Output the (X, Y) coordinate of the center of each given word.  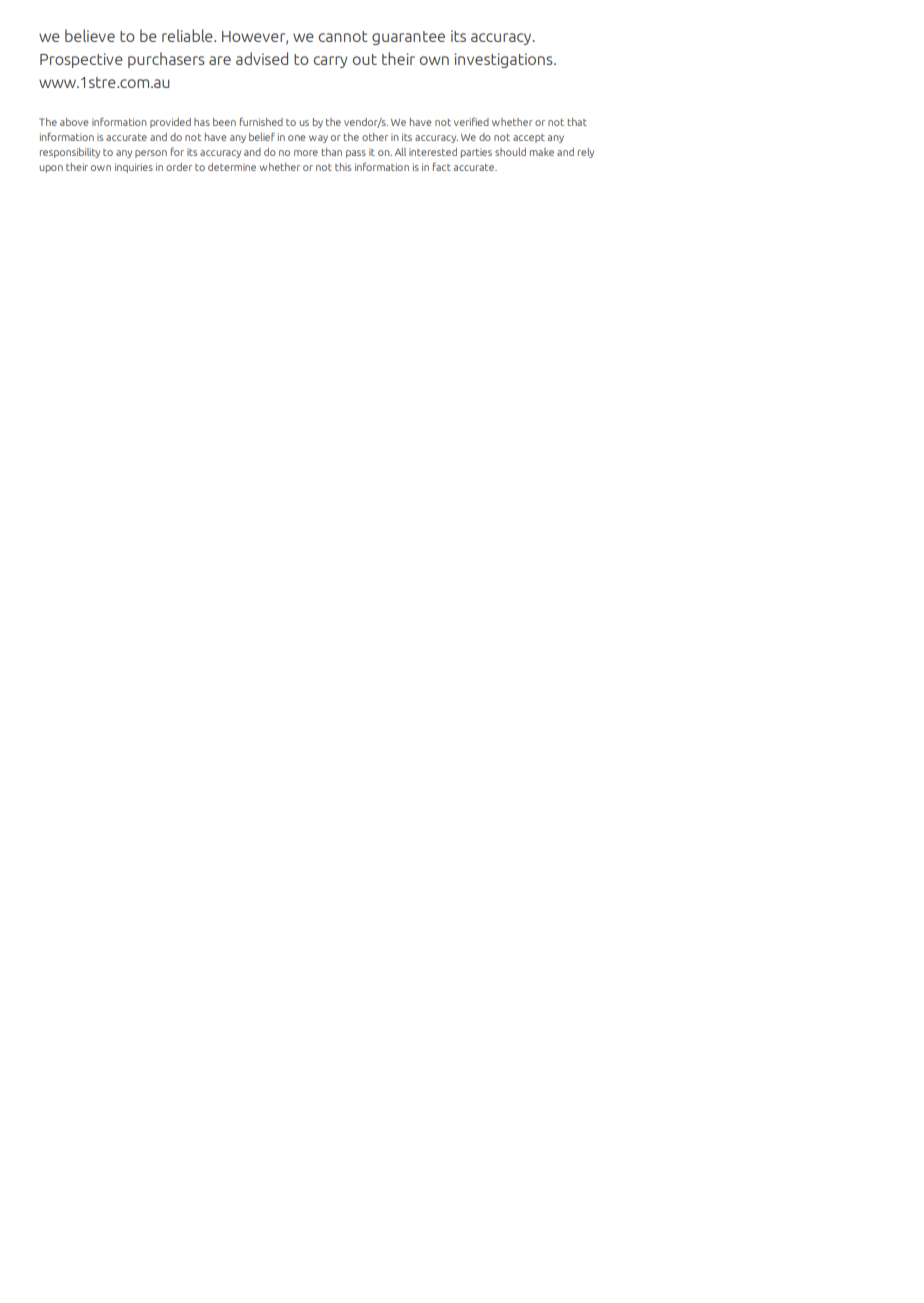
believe (90, 35)
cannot (343, 36)
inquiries (134, 168)
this (343, 167)
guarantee (408, 38)
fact (442, 166)
